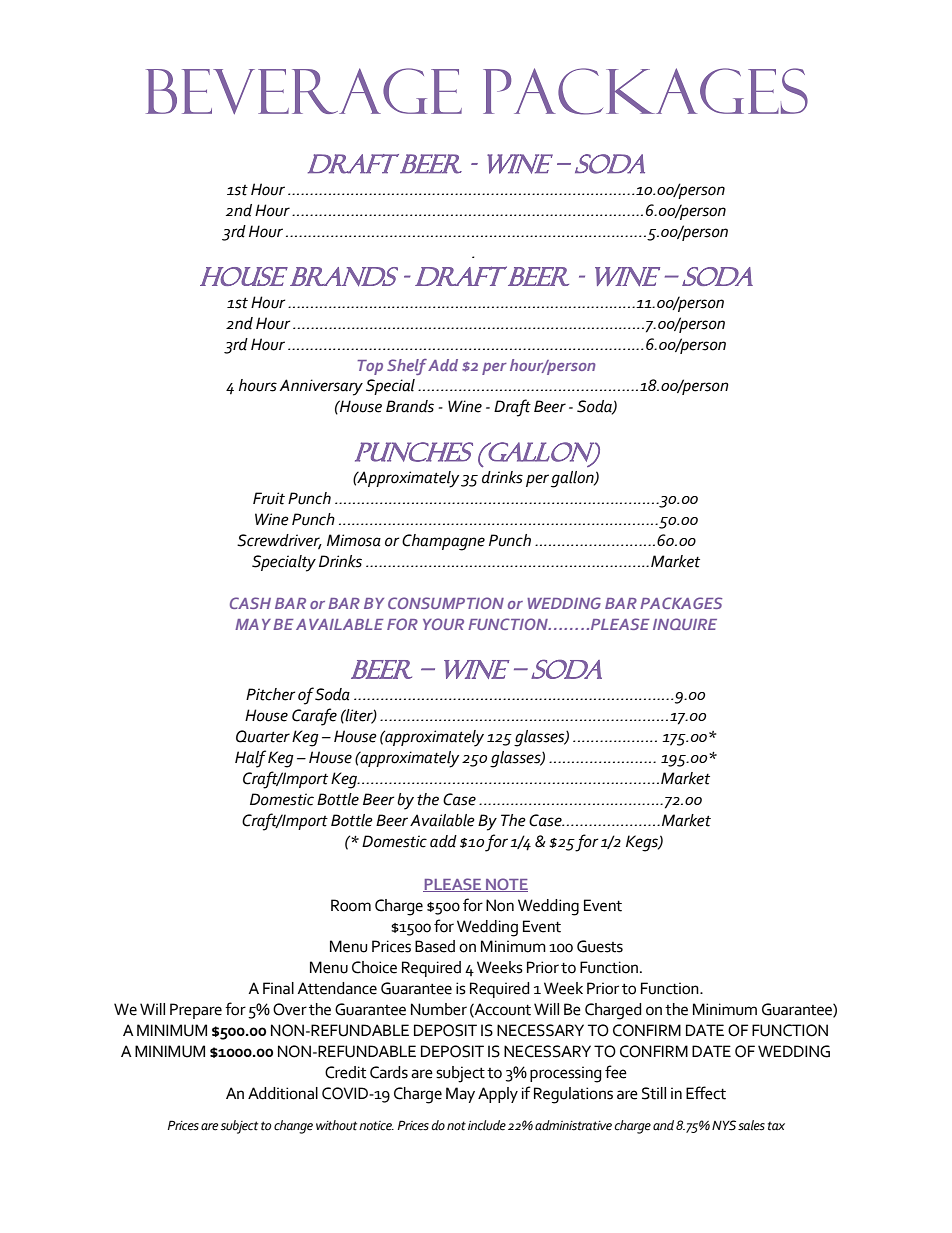 The width and height of the document is (952, 1233). What do you see at coordinates (283, 1093) in the document?
I see `Additional` at bounding box center [283, 1093].
